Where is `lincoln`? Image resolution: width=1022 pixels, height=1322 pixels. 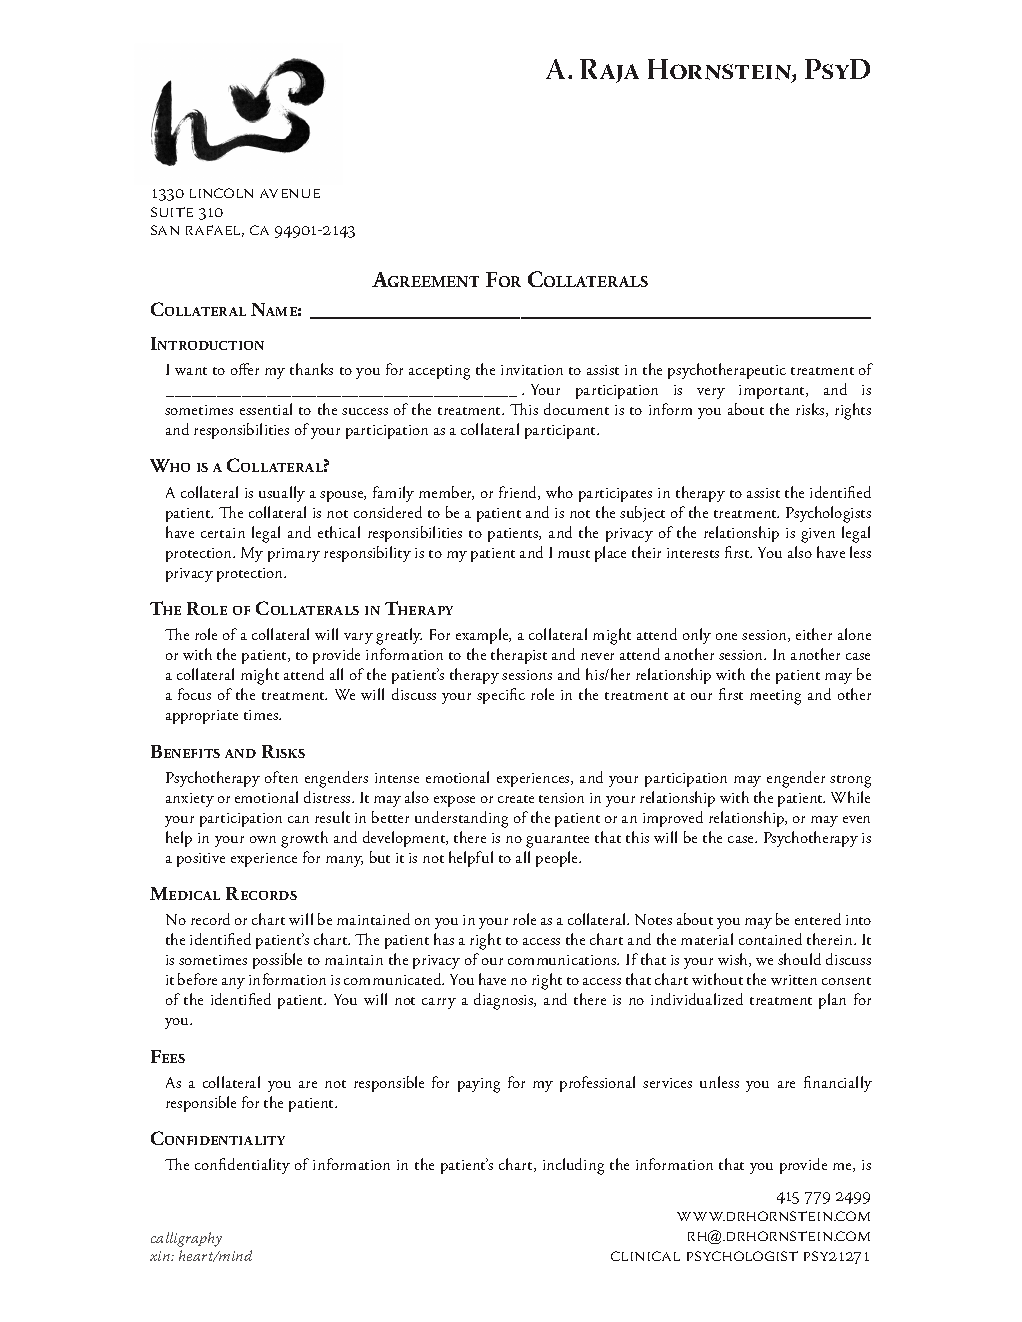
lincoln is located at coordinates (221, 193).
